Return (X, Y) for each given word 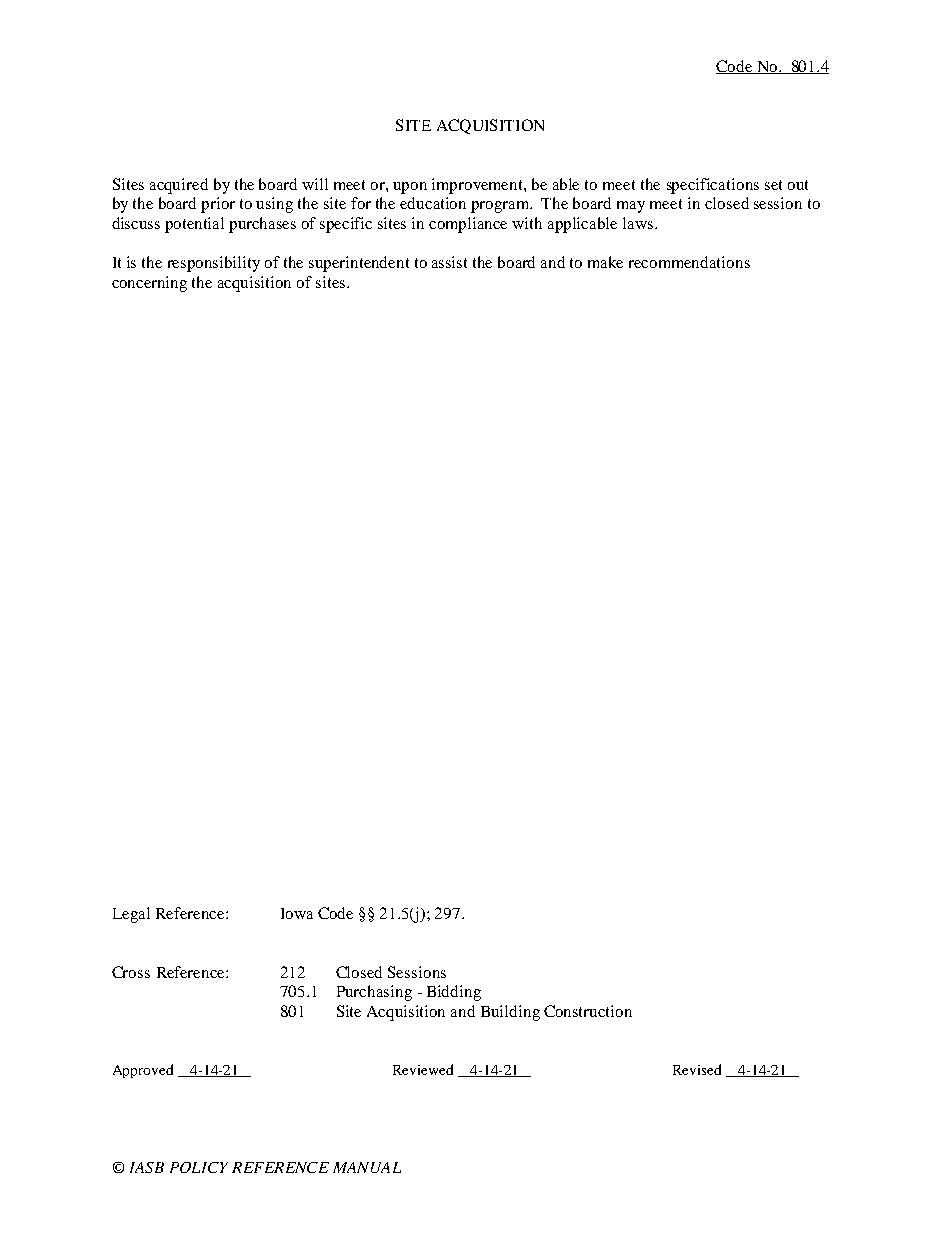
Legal (131, 915)
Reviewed (423, 1069)
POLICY (199, 1167)
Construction (588, 1011)
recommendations (689, 262)
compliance (468, 225)
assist (449, 262)
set (773, 185)
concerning (149, 284)
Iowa (297, 913)
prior (218, 205)
